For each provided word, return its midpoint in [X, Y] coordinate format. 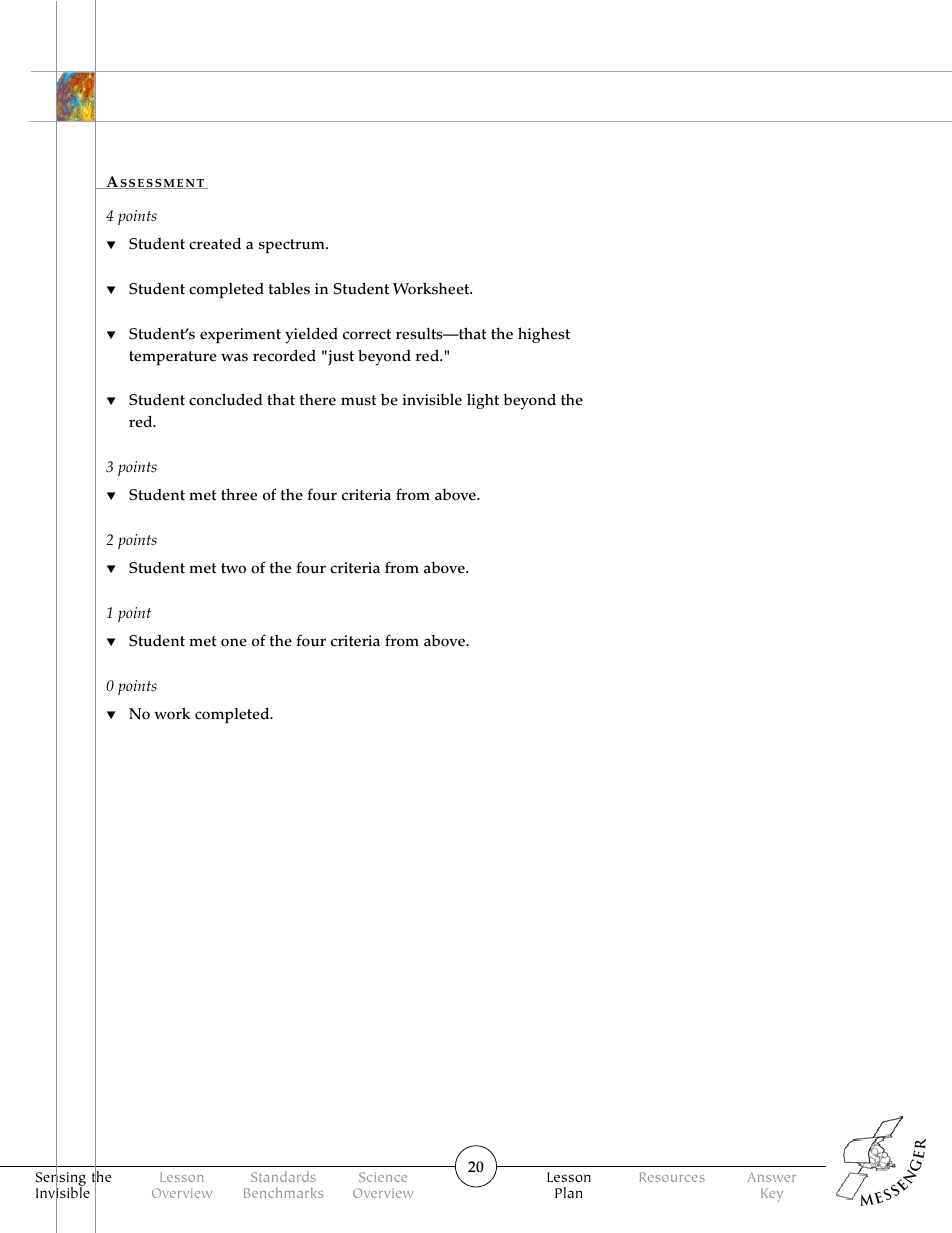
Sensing [61, 1179]
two [233, 568]
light [483, 401]
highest [544, 335]
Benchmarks [283, 1192]
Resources [672, 1177]
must [358, 400]
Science [383, 1177]
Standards [283, 1176]
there [318, 399]
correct [367, 334]
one [234, 642]
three [239, 494]
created [215, 243]
